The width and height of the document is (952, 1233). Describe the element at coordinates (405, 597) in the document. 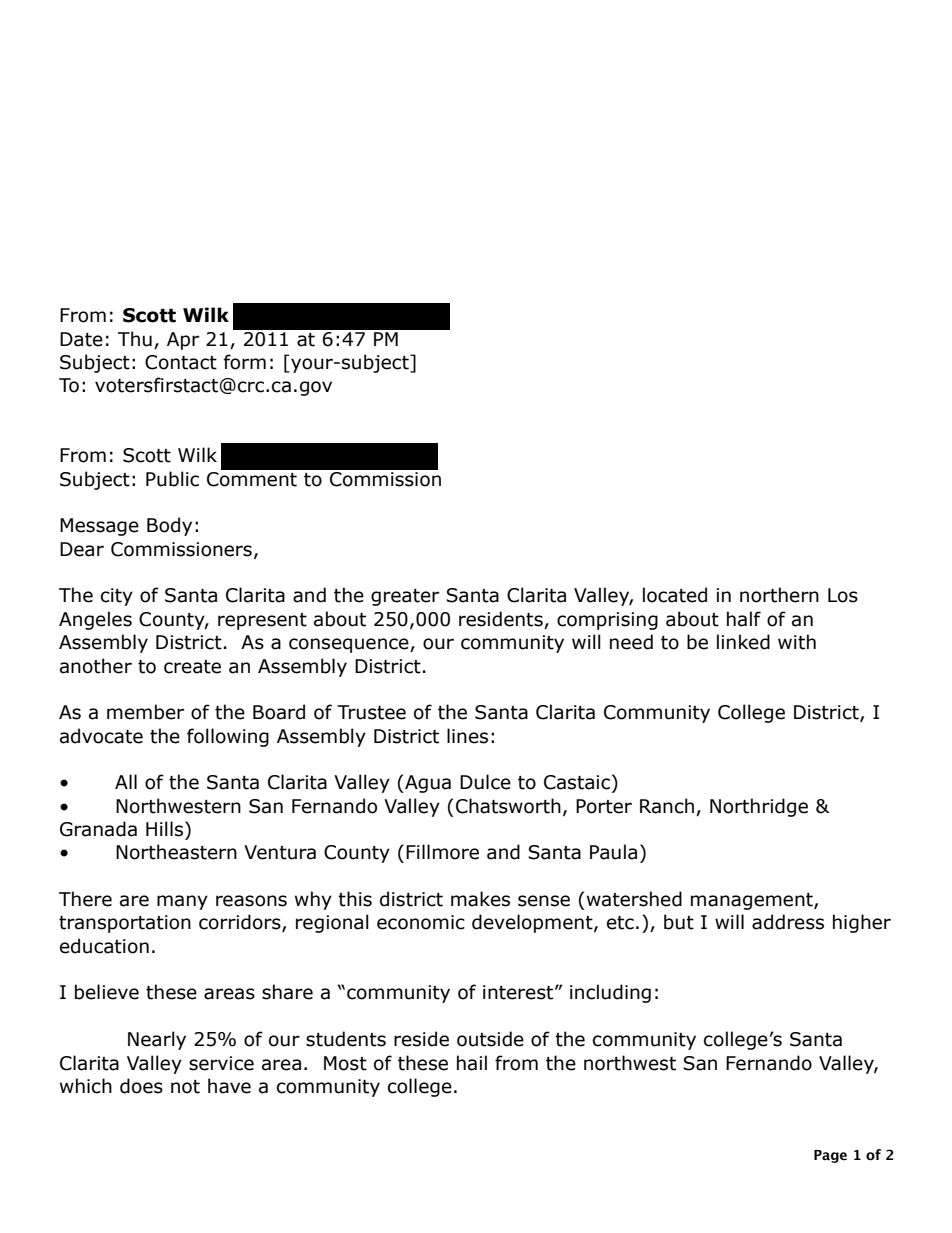

I see `greater` at that location.
